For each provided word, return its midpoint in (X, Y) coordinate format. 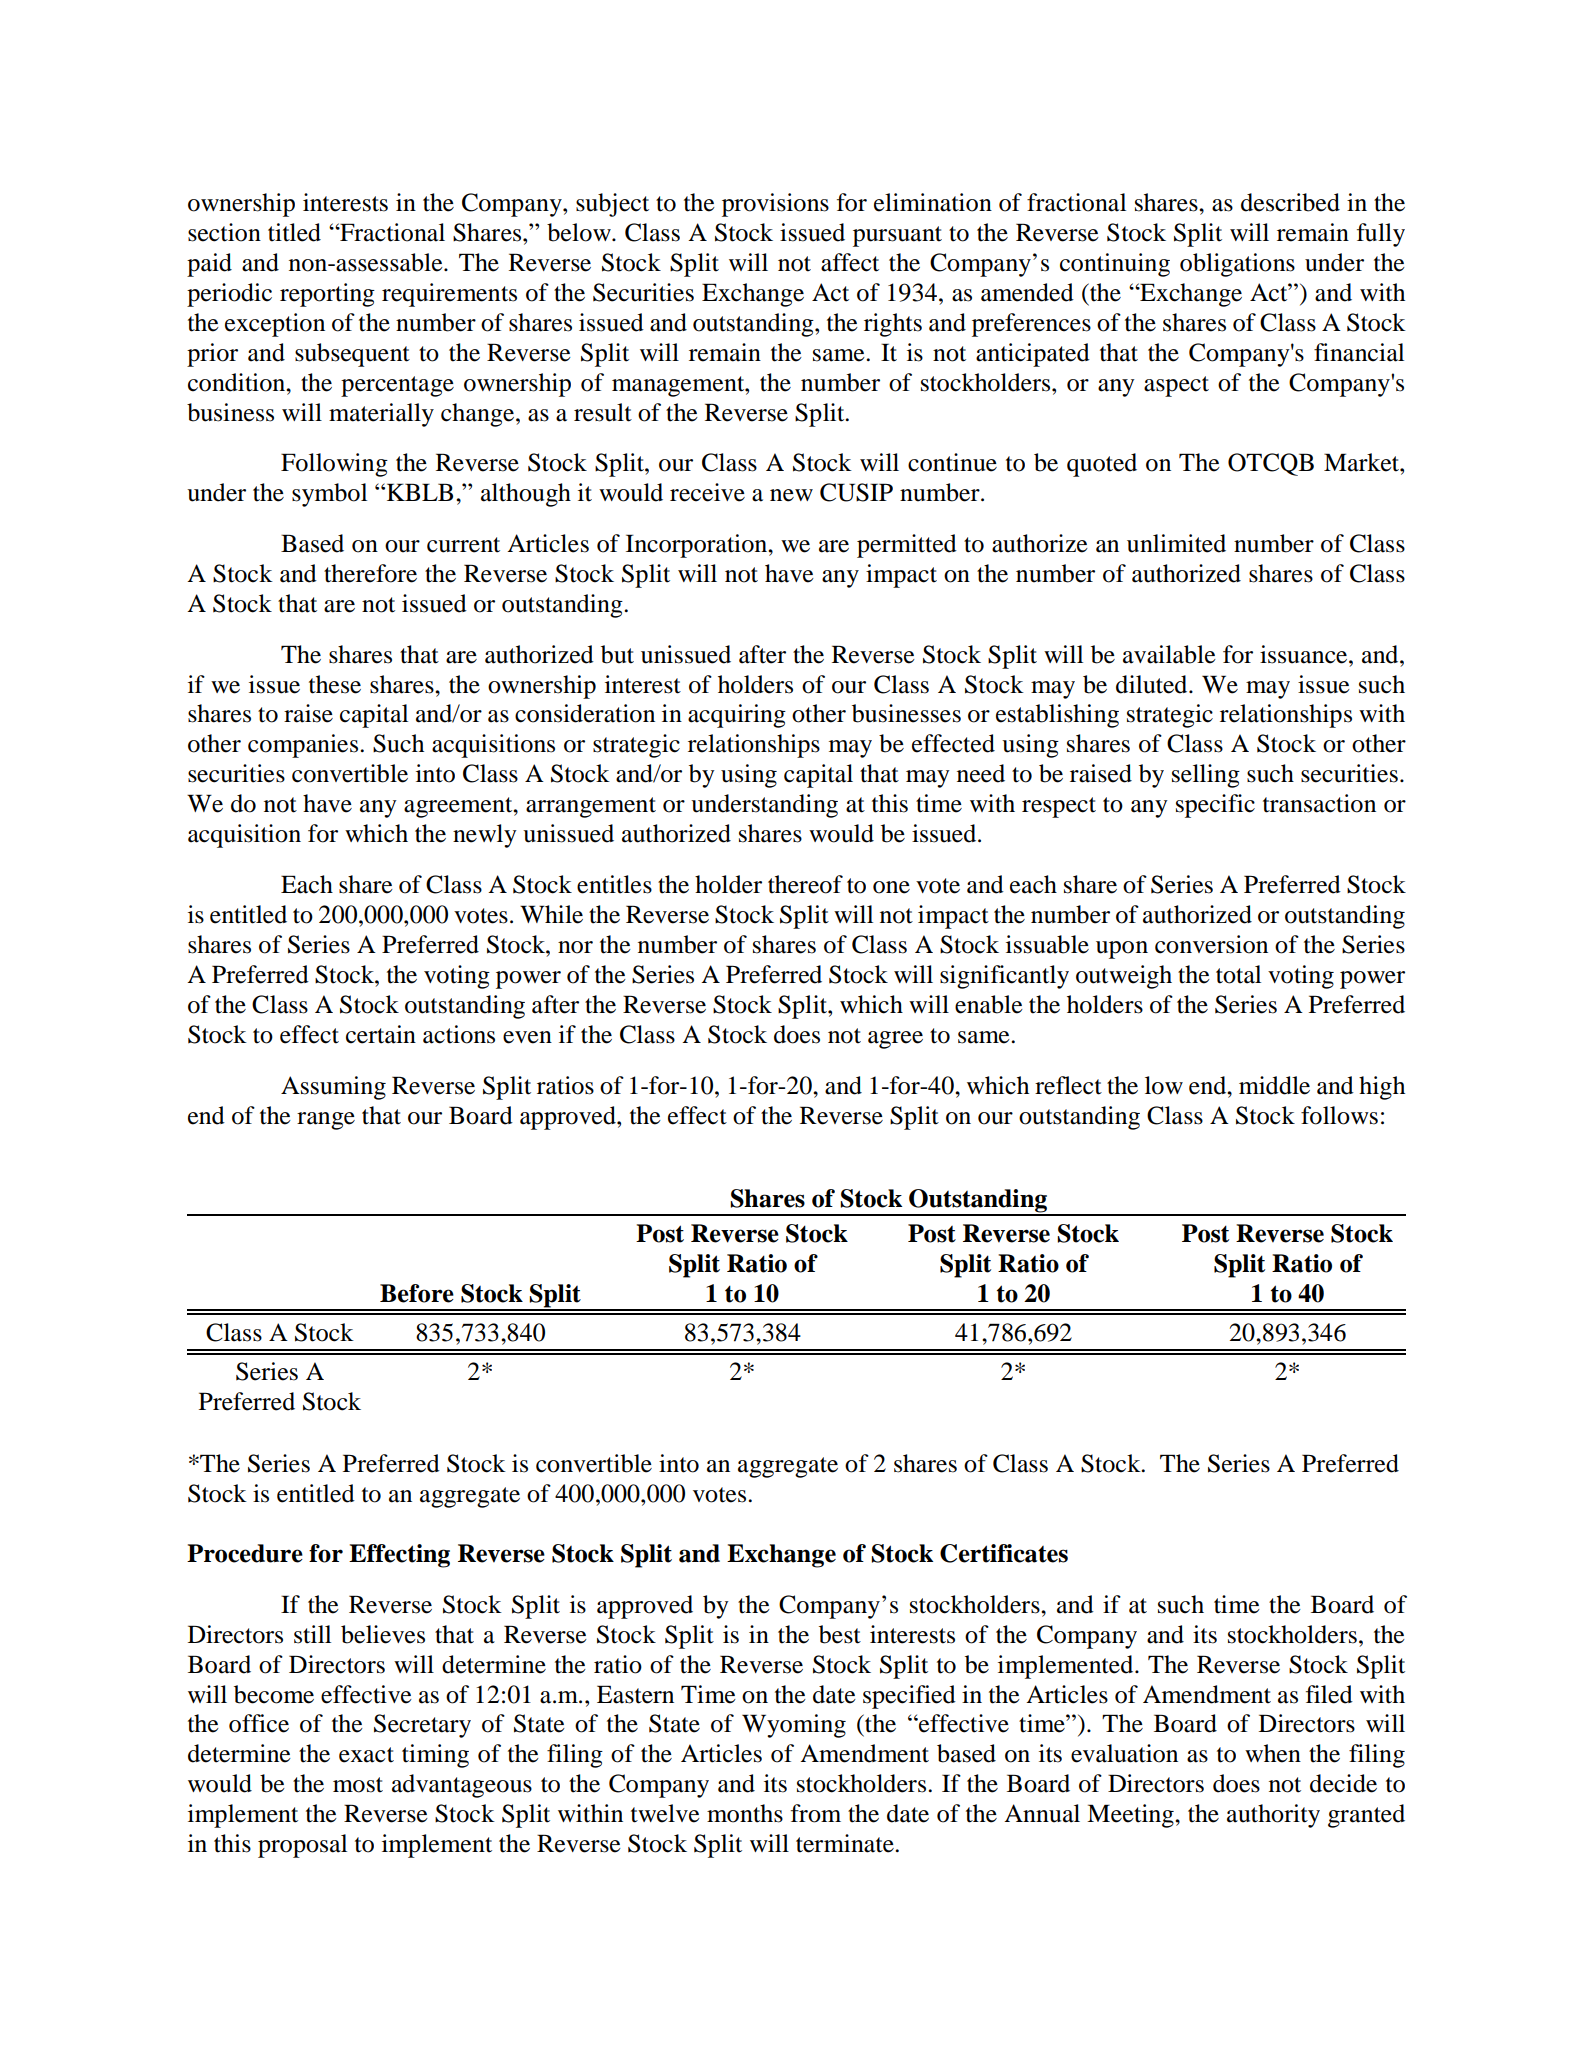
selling (1206, 776)
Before (417, 1293)
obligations (1237, 265)
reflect (1068, 1085)
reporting (327, 295)
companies (304, 746)
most (358, 1785)
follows (1339, 1115)
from (816, 1813)
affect (850, 262)
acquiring (737, 716)
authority (1273, 1816)
